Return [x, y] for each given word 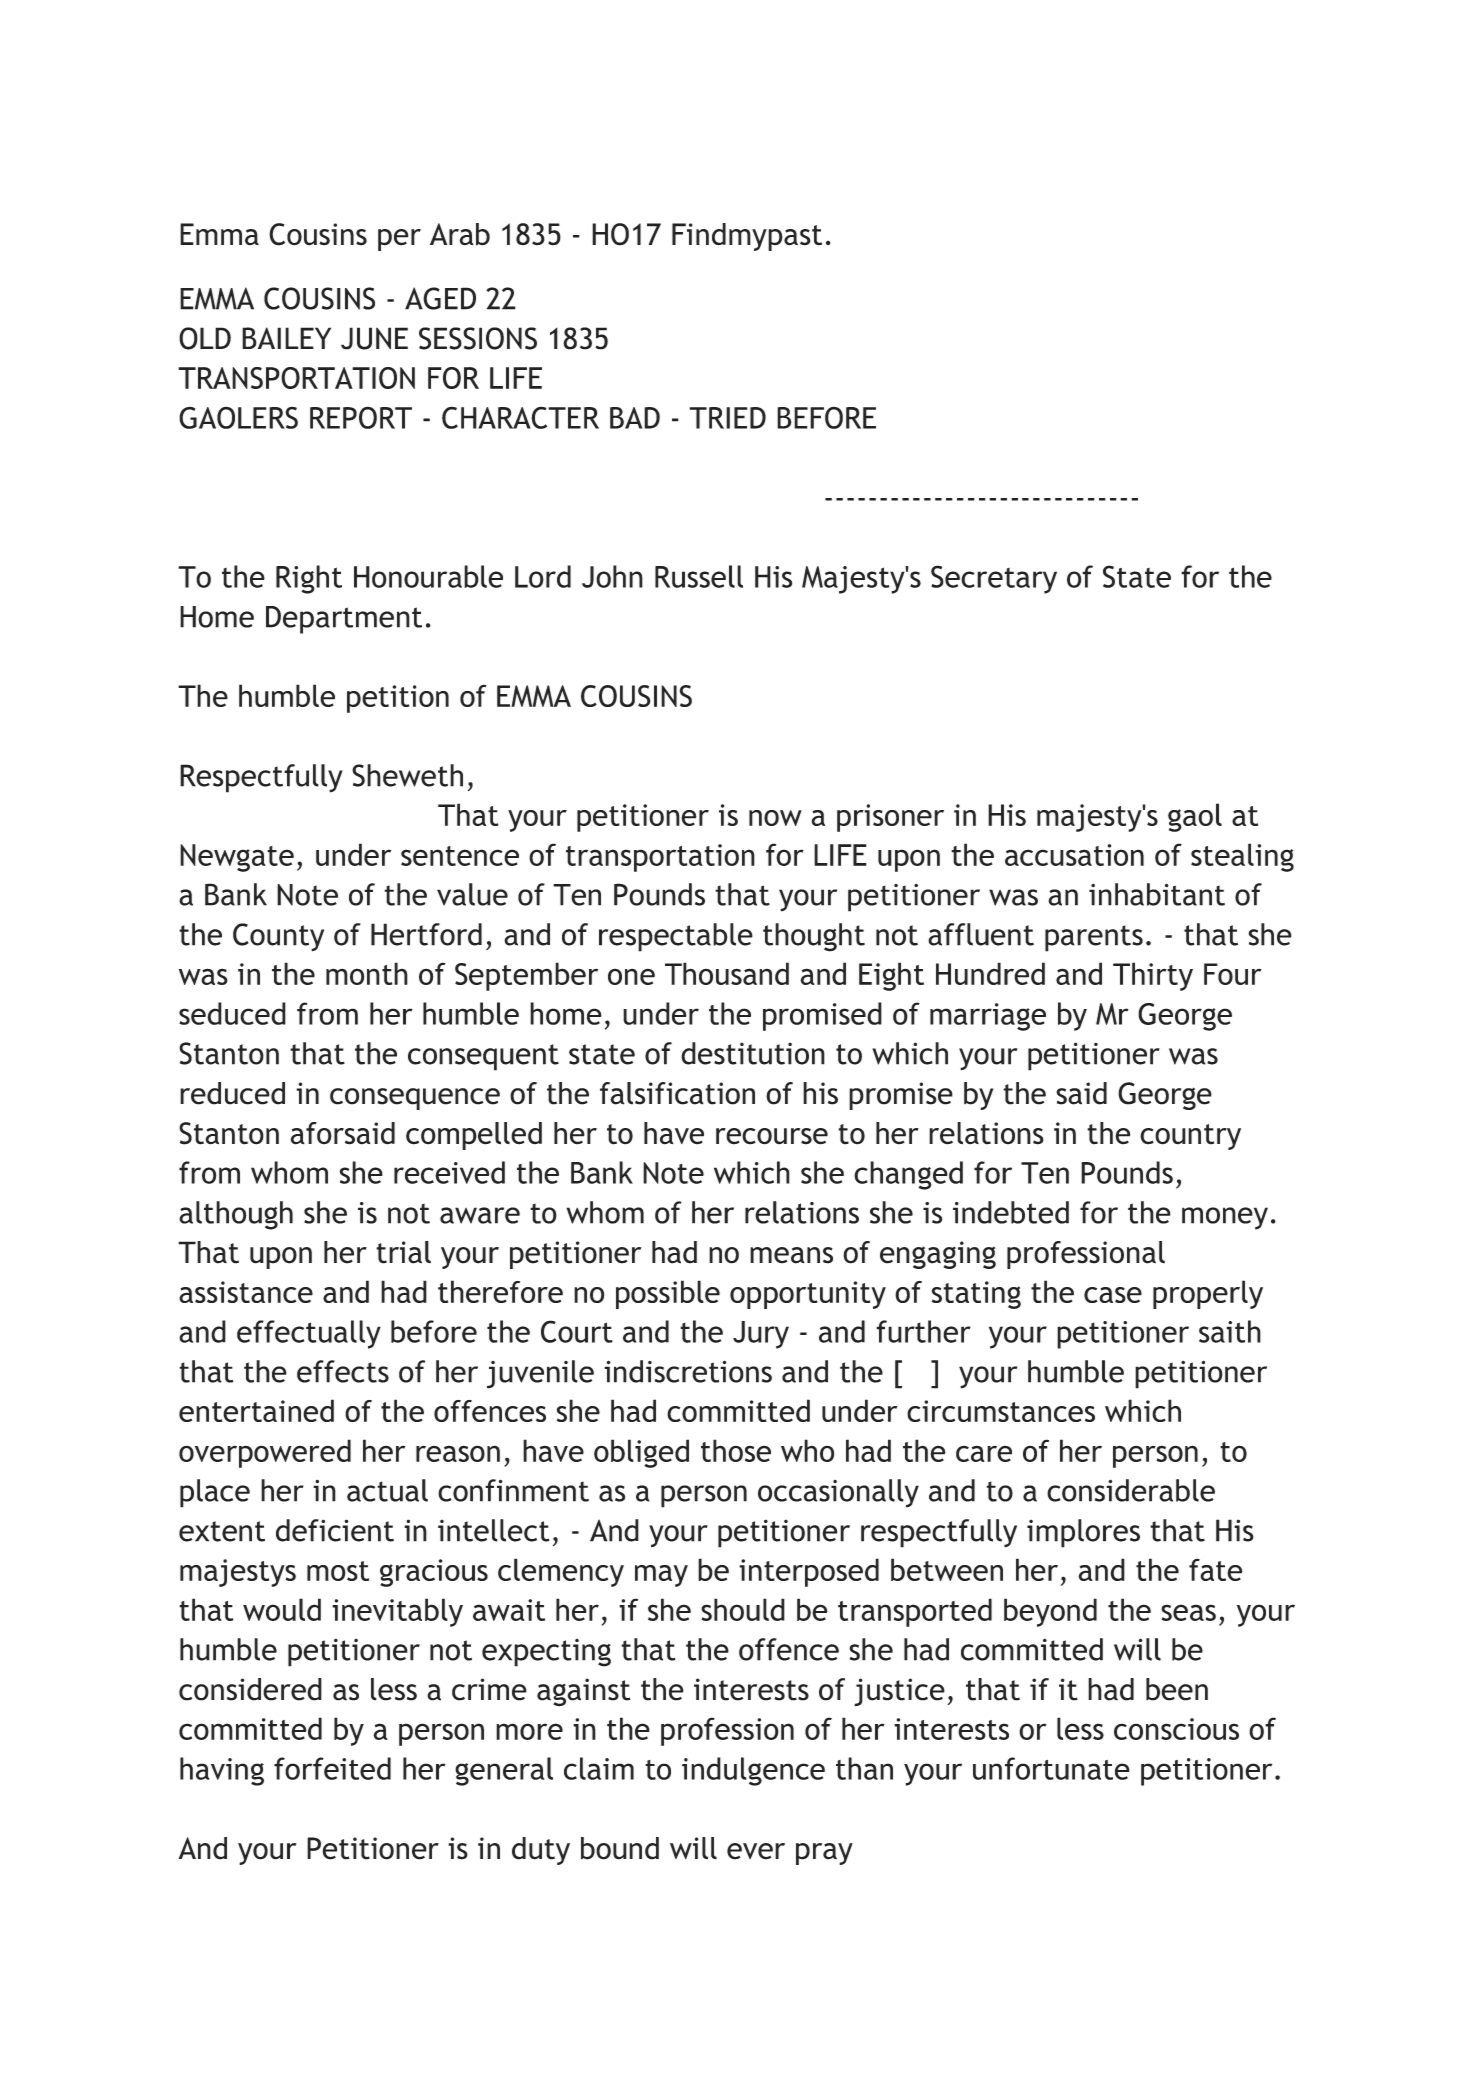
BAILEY [286, 338]
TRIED [727, 418]
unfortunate [1051, 1768]
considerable [1131, 1490]
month [367, 973]
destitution [753, 1053]
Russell [699, 576]
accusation [1074, 855]
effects [343, 1371]
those [736, 1450]
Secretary [994, 579]
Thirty [1153, 976]
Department [344, 620]
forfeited [332, 1768]
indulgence [753, 1771]
